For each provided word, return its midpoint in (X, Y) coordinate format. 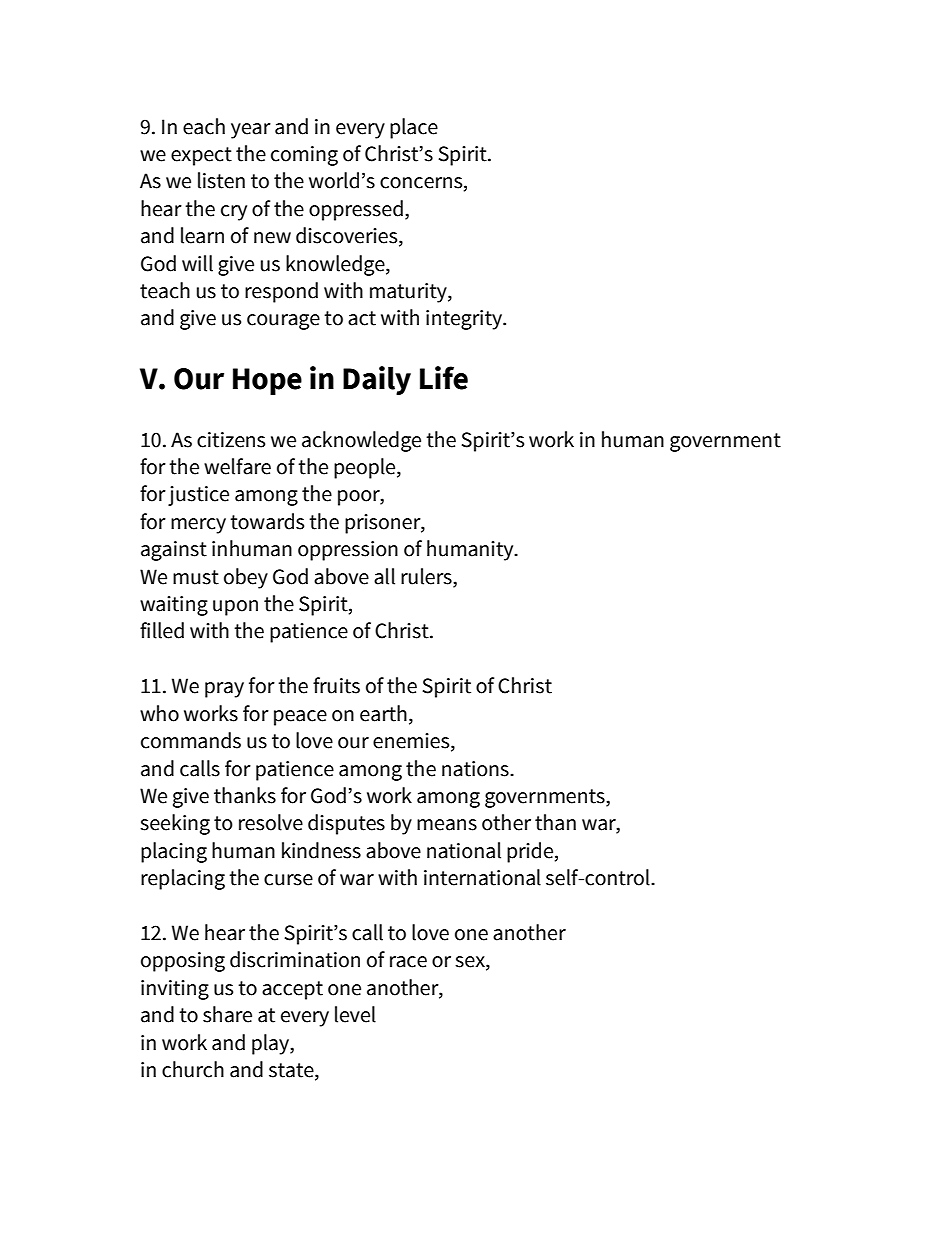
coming (304, 156)
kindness (321, 850)
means (447, 825)
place (414, 128)
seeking (175, 824)
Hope (267, 381)
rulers (427, 576)
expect (201, 156)
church (193, 1069)
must (196, 577)
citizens (231, 440)
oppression (348, 551)
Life (444, 378)
